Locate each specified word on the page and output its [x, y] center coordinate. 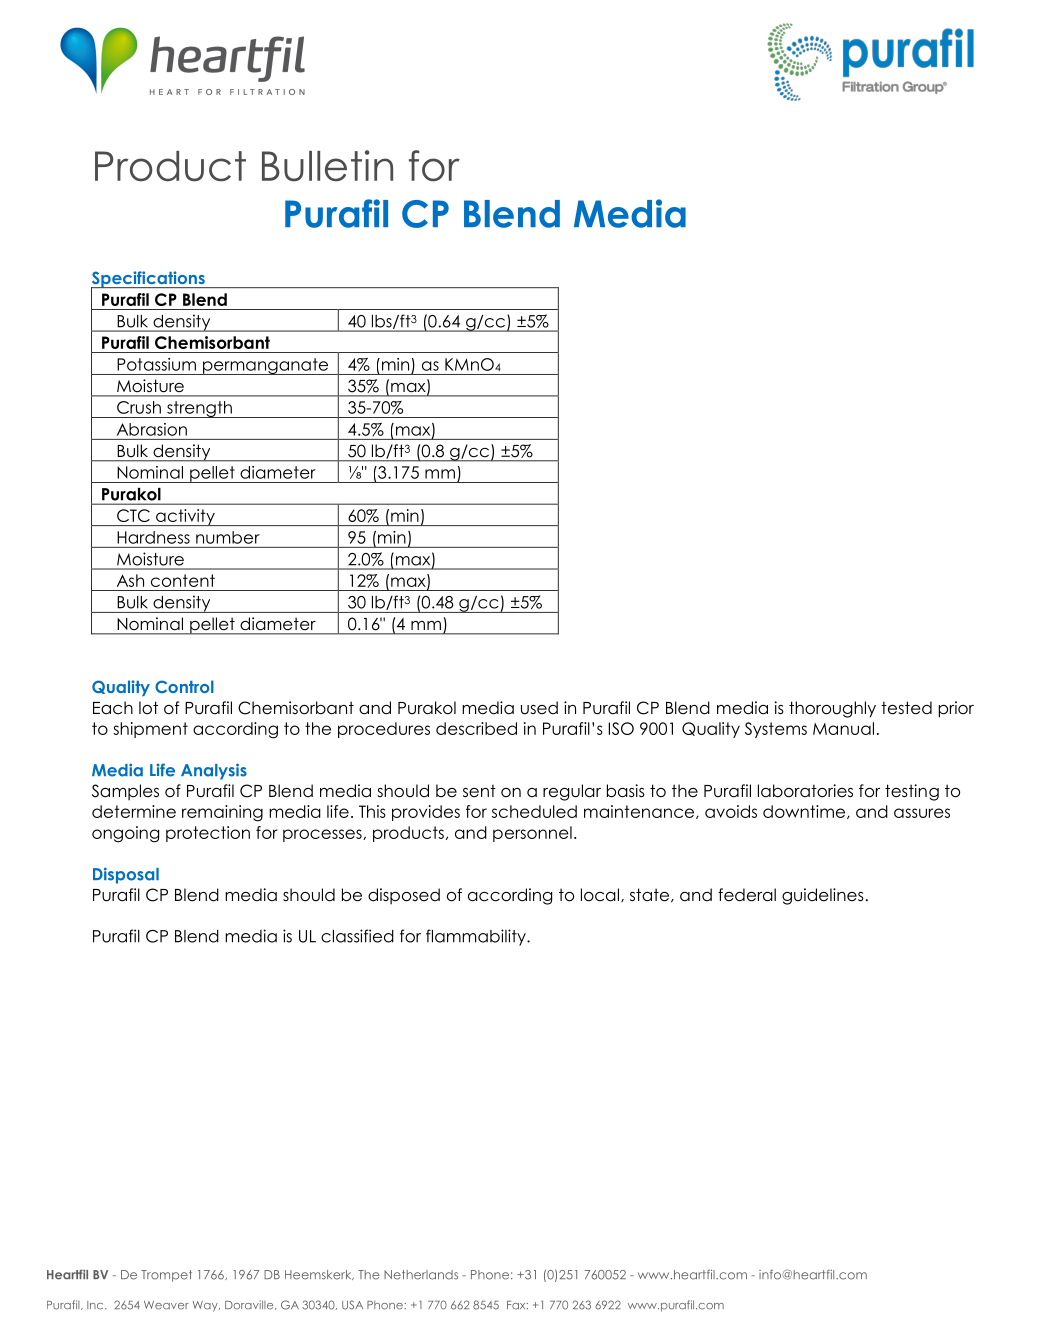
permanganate [265, 366]
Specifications [149, 280]
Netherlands [421, 1275]
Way [206, 1306]
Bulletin [327, 166]
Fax [517, 1305]
